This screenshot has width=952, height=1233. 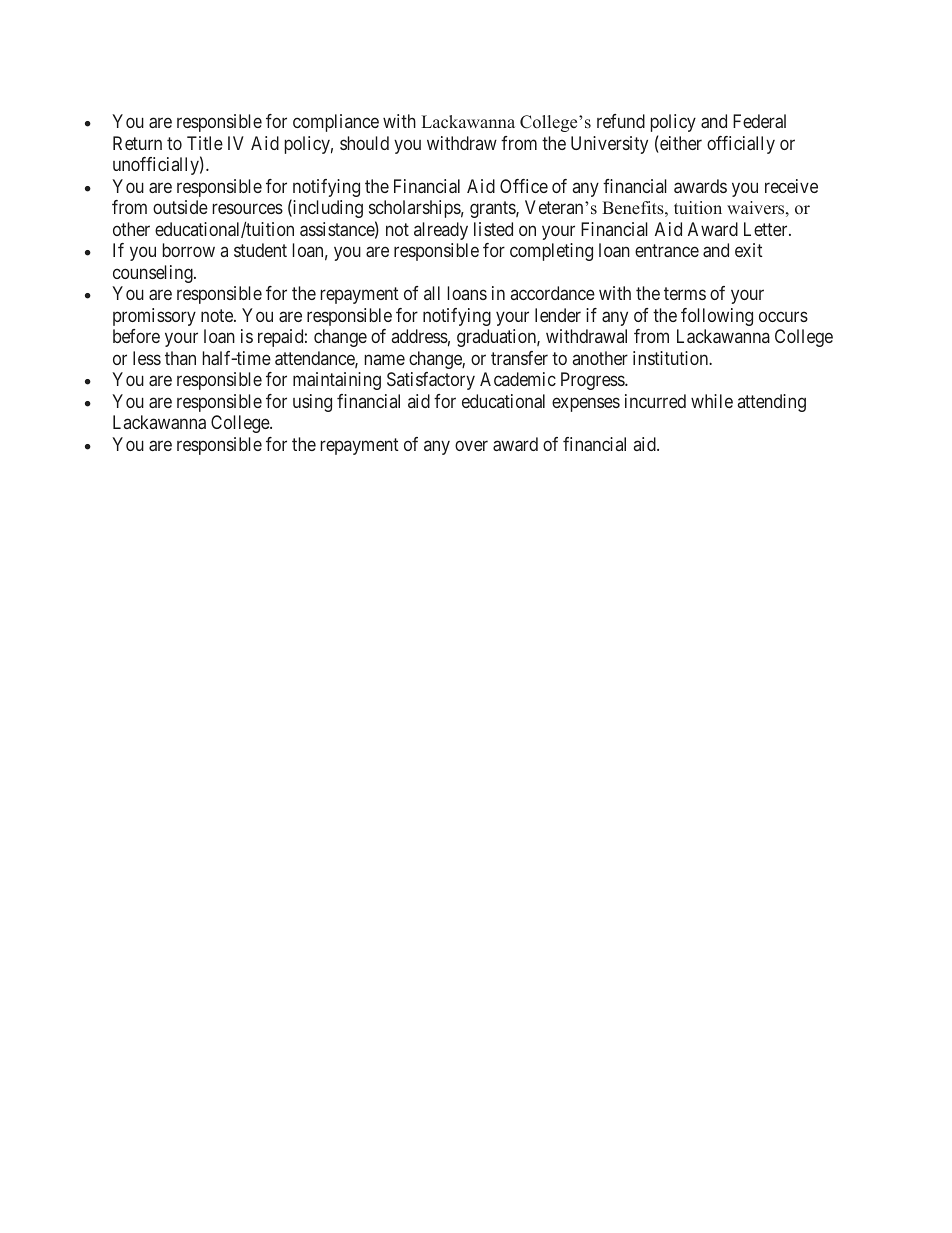 What do you see at coordinates (553, 293) in the screenshot?
I see `accordance` at bounding box center [553, 293].
